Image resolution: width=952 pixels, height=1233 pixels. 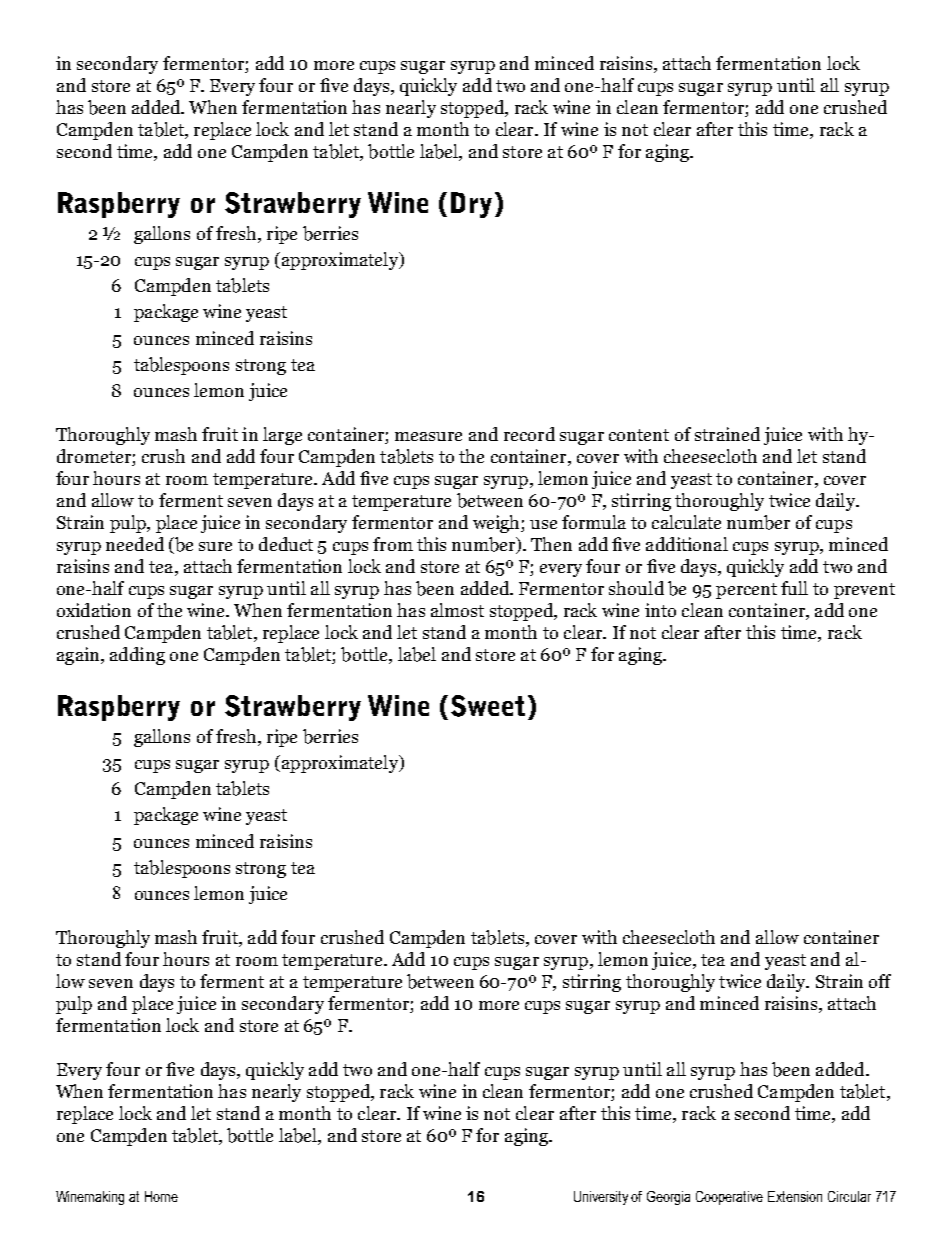 What do you see at coordinates (137, 656) in the page?
I see `adding` at bounding box center [137, 656].
